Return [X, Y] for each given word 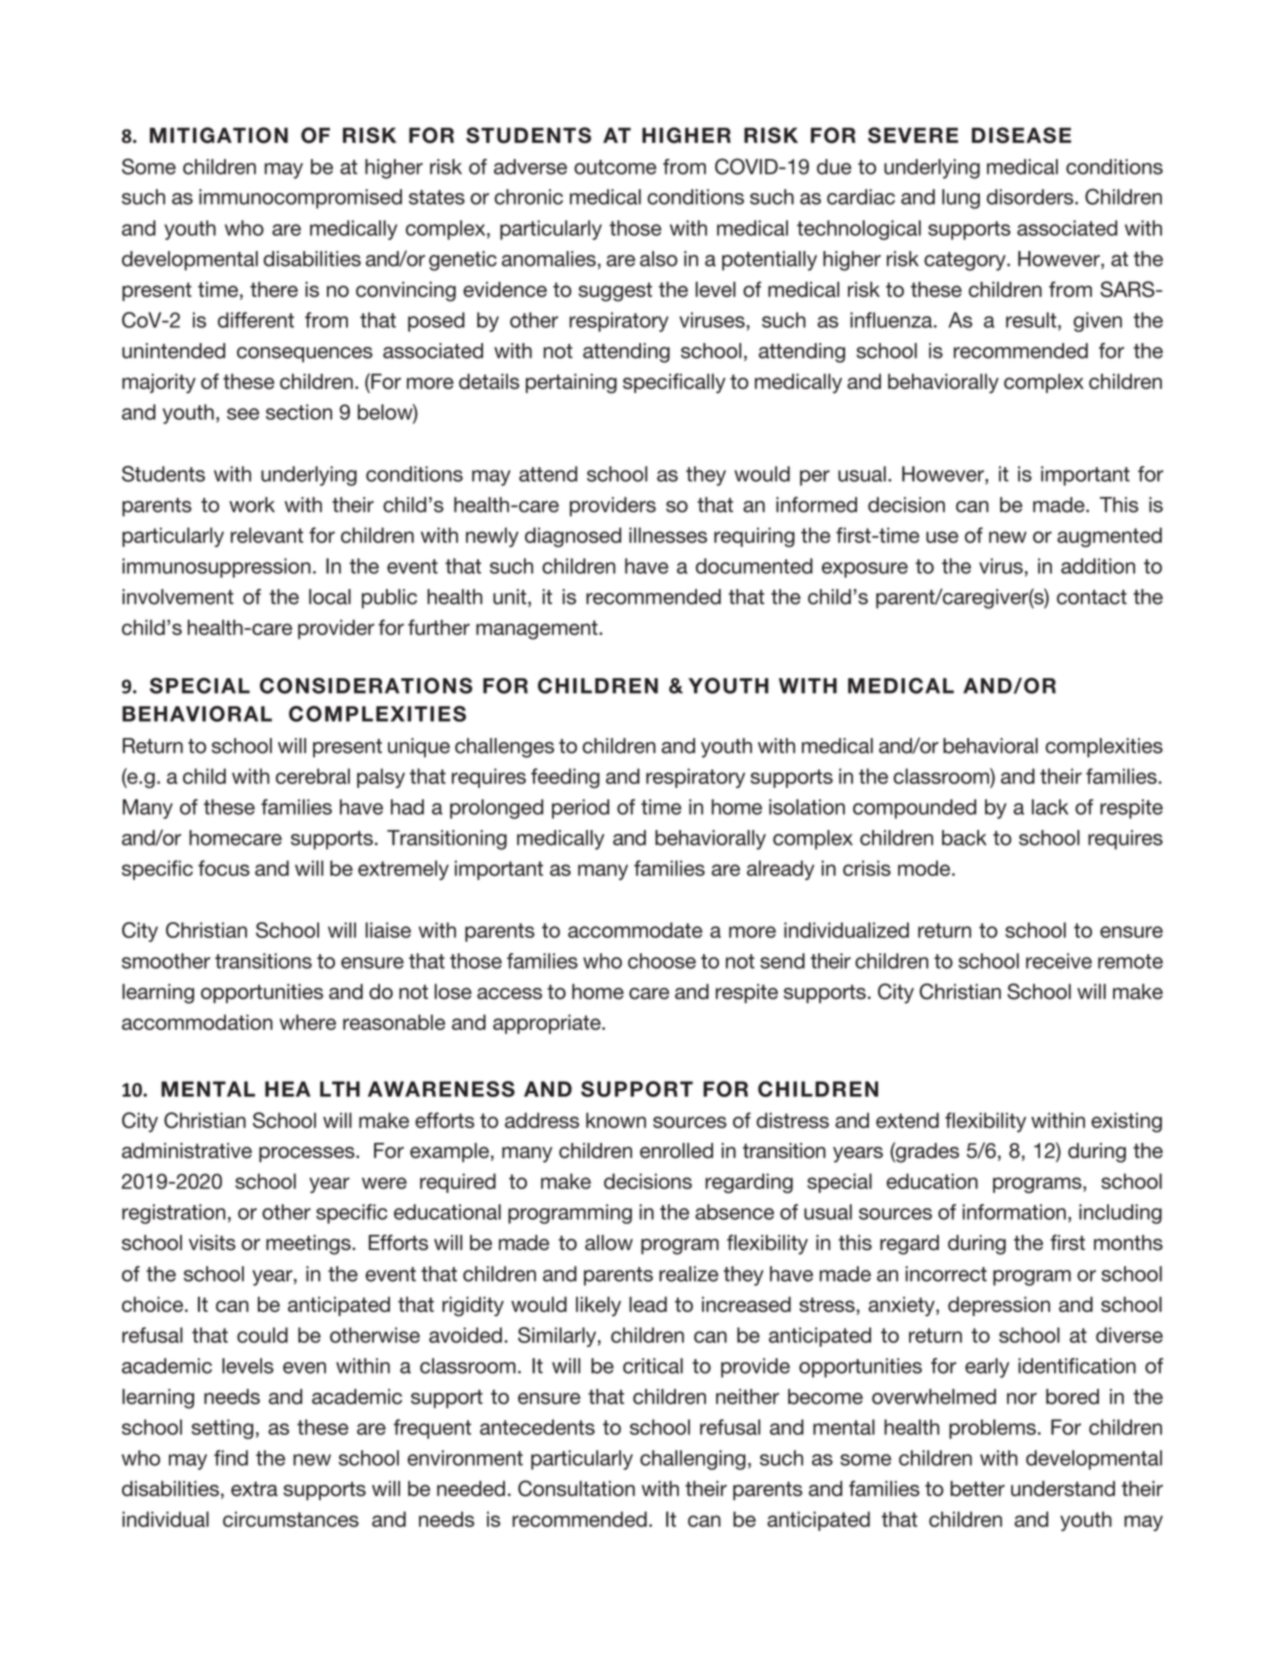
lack [1050, 807]
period [580, 809]
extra [254, 1489]
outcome [615, 167]
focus [224, 868]
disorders [1031, 197]
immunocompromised [300, 199]
